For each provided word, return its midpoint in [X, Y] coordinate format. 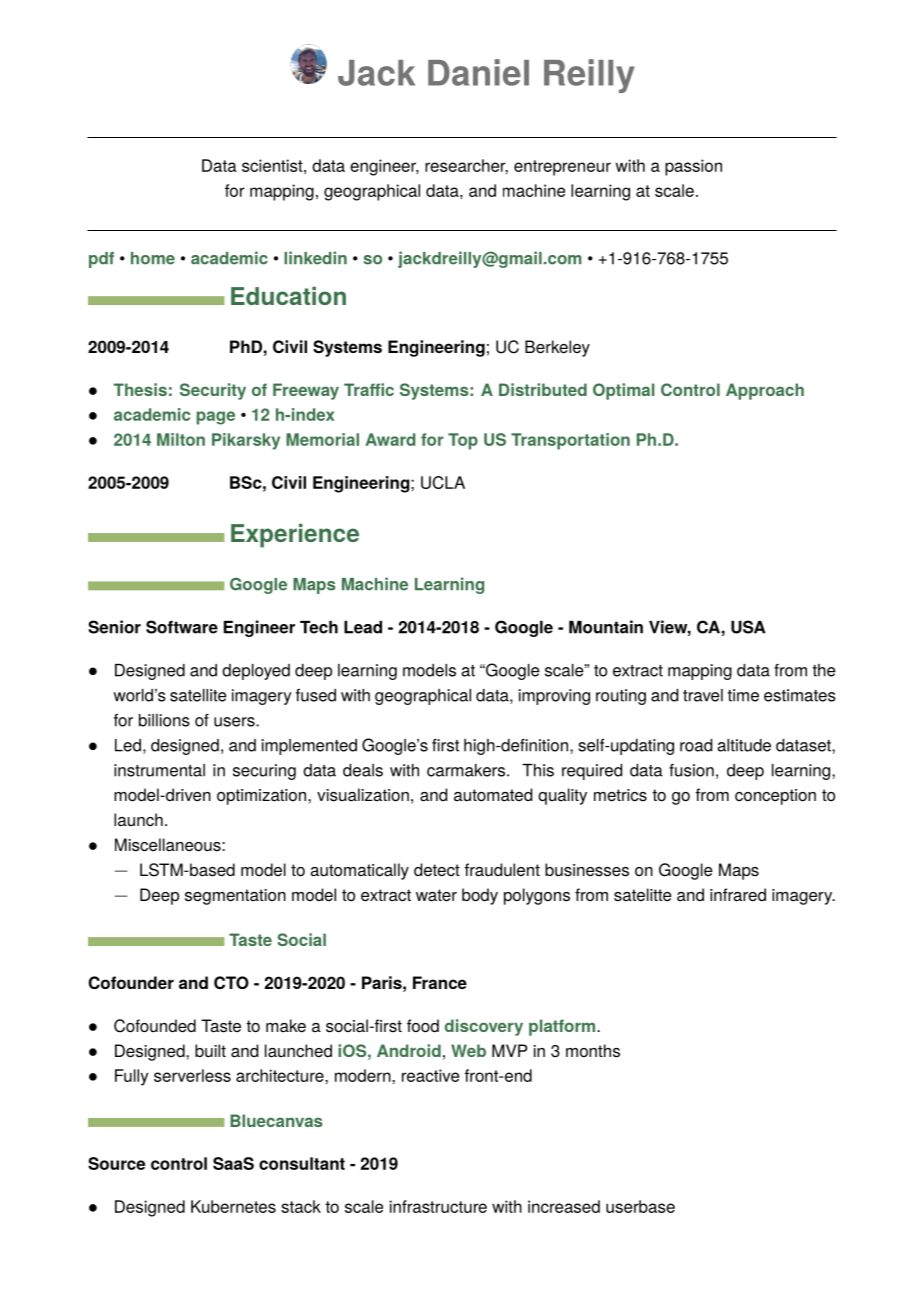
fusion [691, 770]
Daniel [478, 72]
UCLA [443, 482]
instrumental [159, 770]
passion [693, 167]
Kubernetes [233, 1206]
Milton [181, 439]
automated [493, 795]
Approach [765, 391]
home [153, 258]
